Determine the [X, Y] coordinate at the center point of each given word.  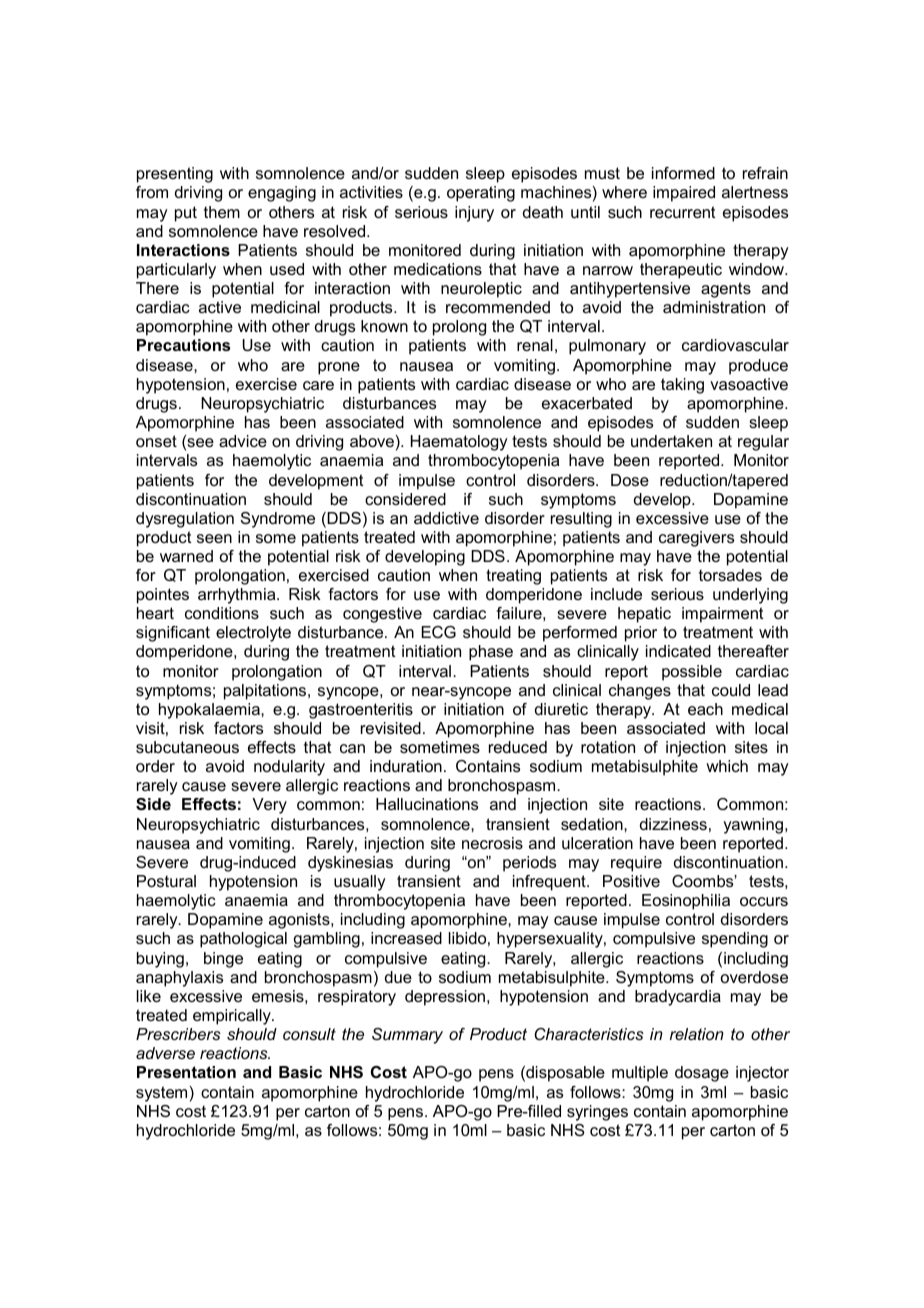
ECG [439, 632]
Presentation [186, 1072]
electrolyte [253, 634]
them [222, 212]
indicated [678, 651]
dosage [702, 1074]
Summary [407, 1036]
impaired [684, 194]
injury [474, 214]
